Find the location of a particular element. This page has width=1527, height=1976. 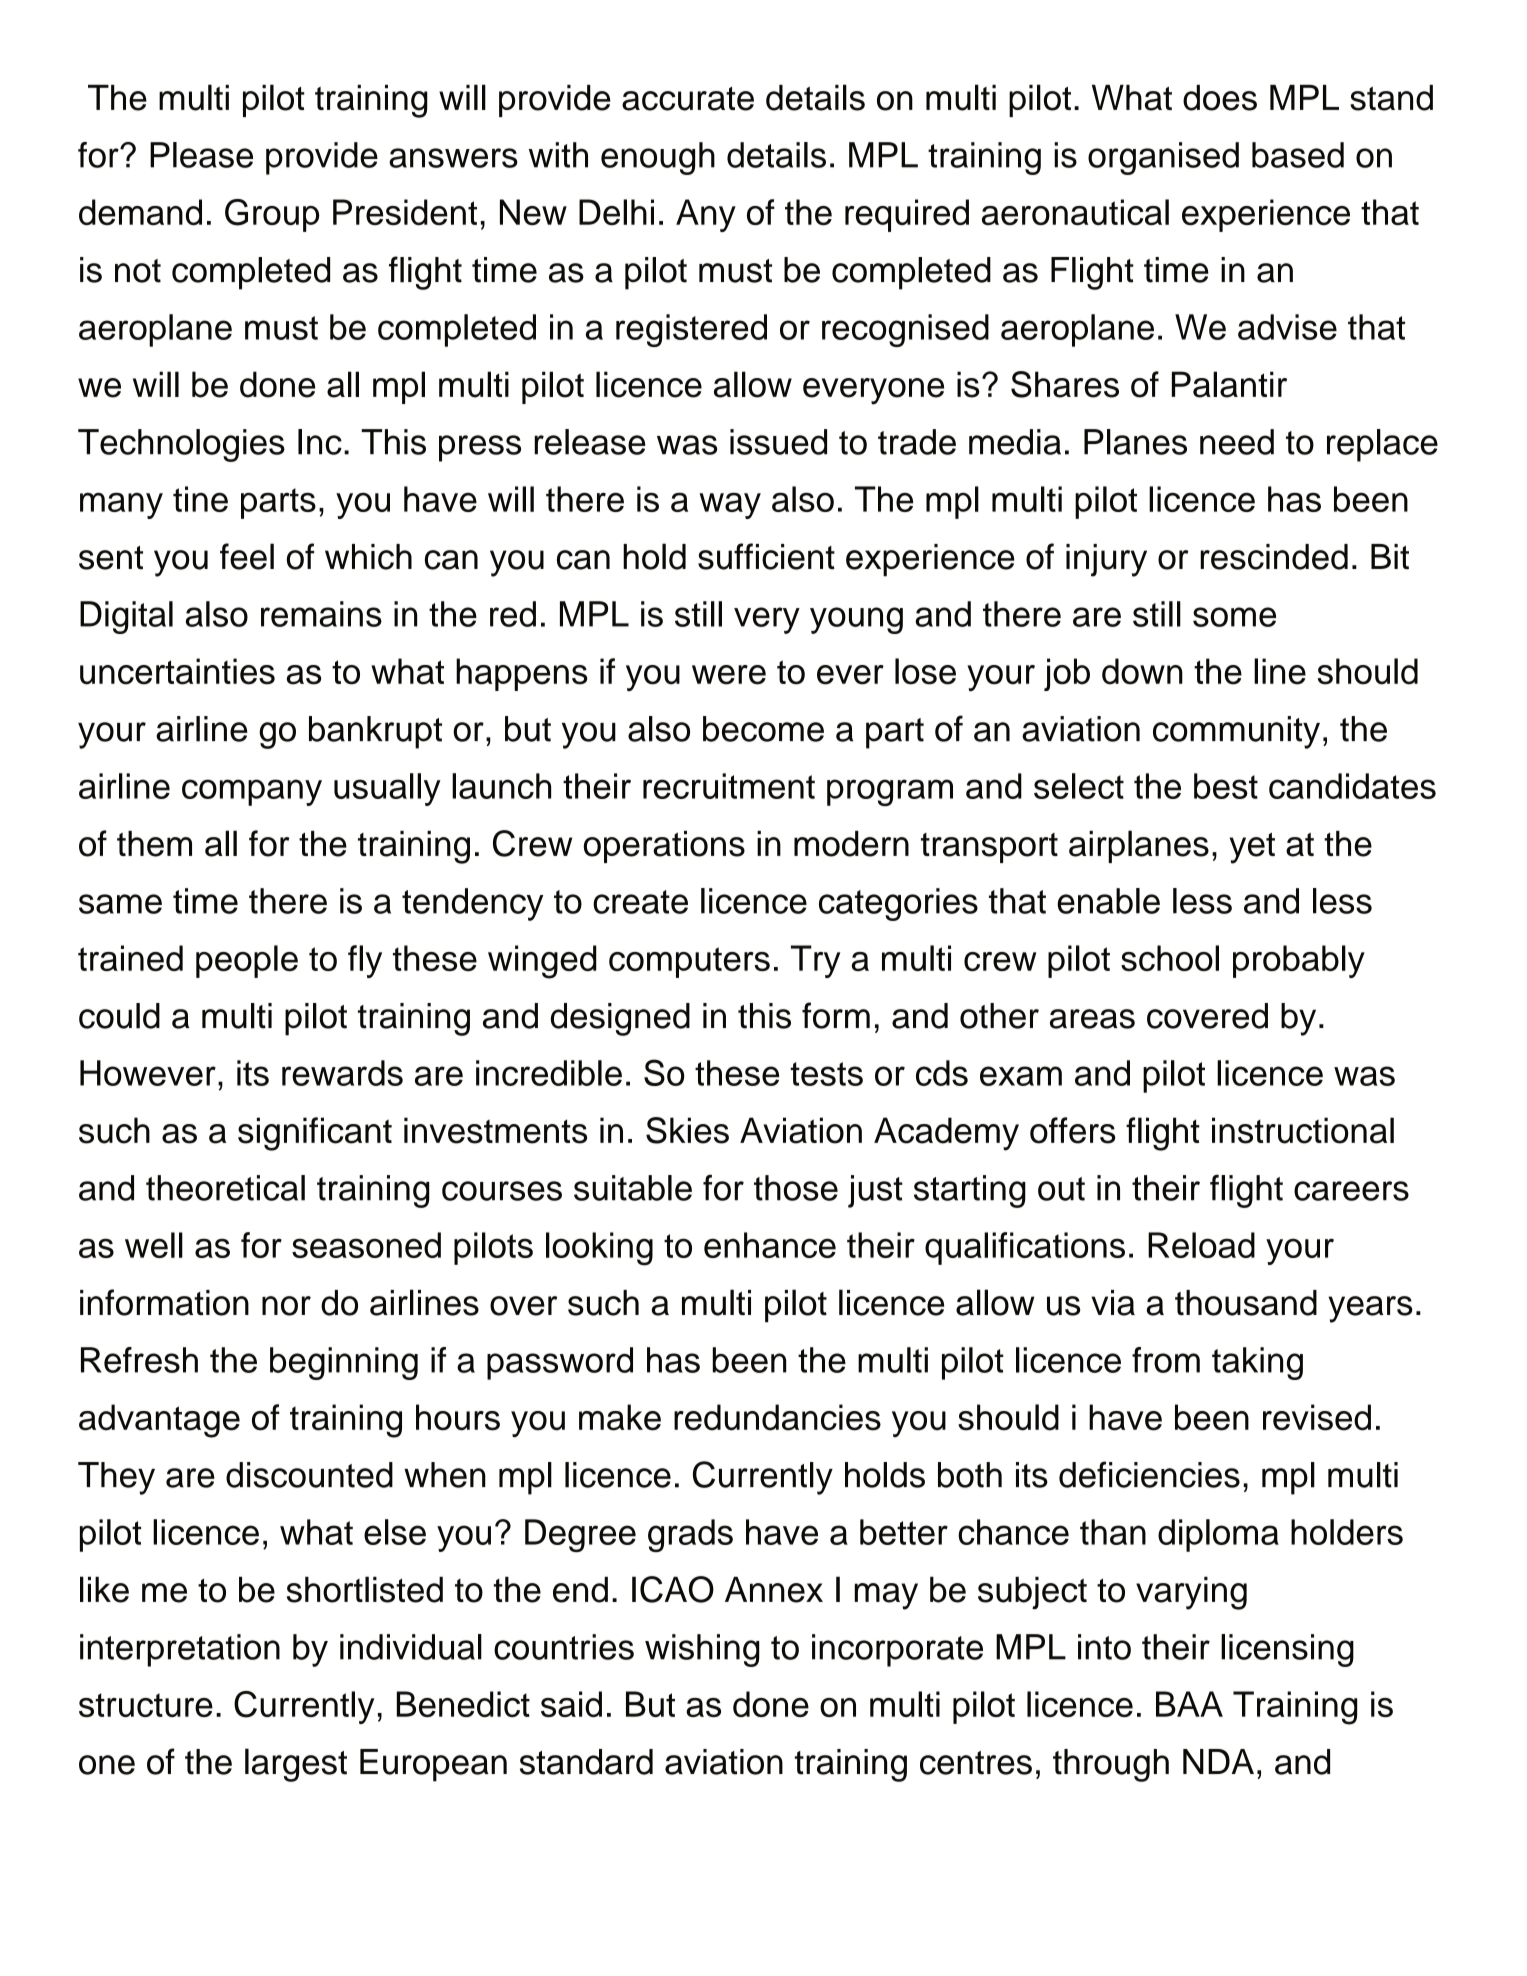

based is located at coordinates (1298, 155).
